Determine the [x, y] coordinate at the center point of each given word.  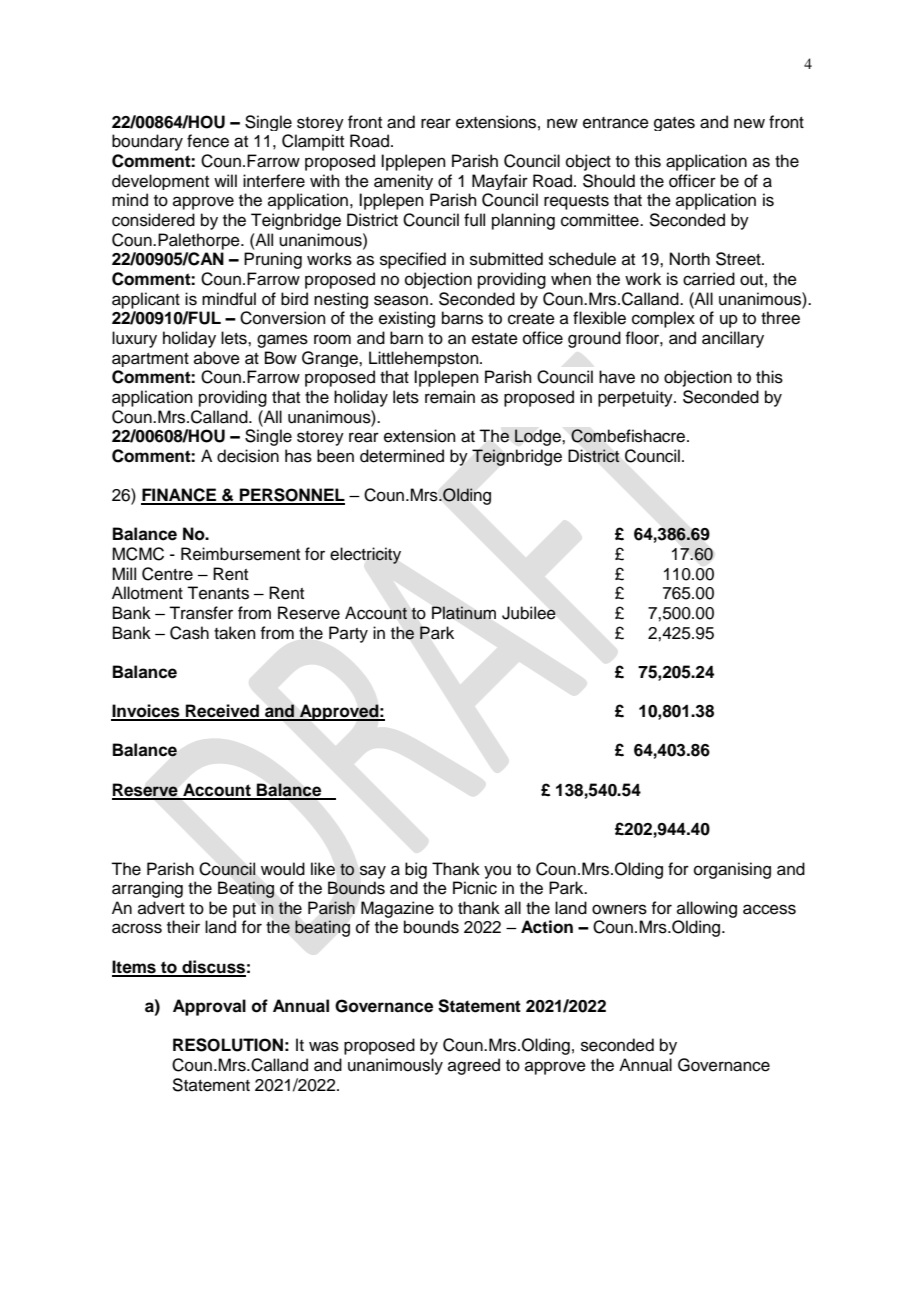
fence [208, 141]
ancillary [733, 339]
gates [674, 124]
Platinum [464, 613]
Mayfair [500, 182]
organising [732, 870]
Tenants [218, 593]
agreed [474, 1066]
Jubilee [529, 613]
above [217, 358]
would [283, 869]
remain [450, 397]
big [416, 870]
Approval [209, 1007]
